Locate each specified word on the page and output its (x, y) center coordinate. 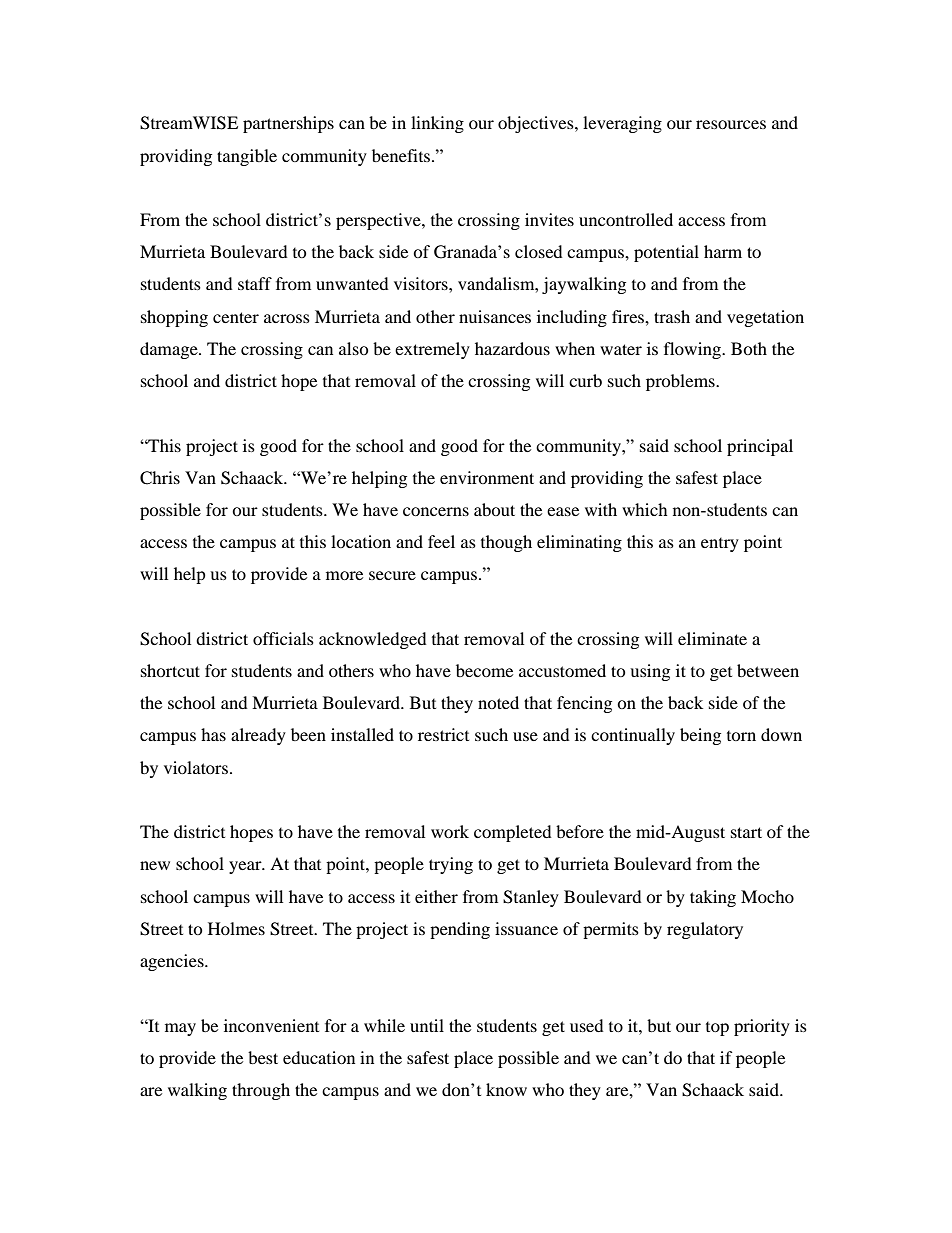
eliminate (712, 638)
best (263, 1057)
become (484, 670)
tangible (247, 157)
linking (437, 124)
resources (731, 124)
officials (283, 638)
